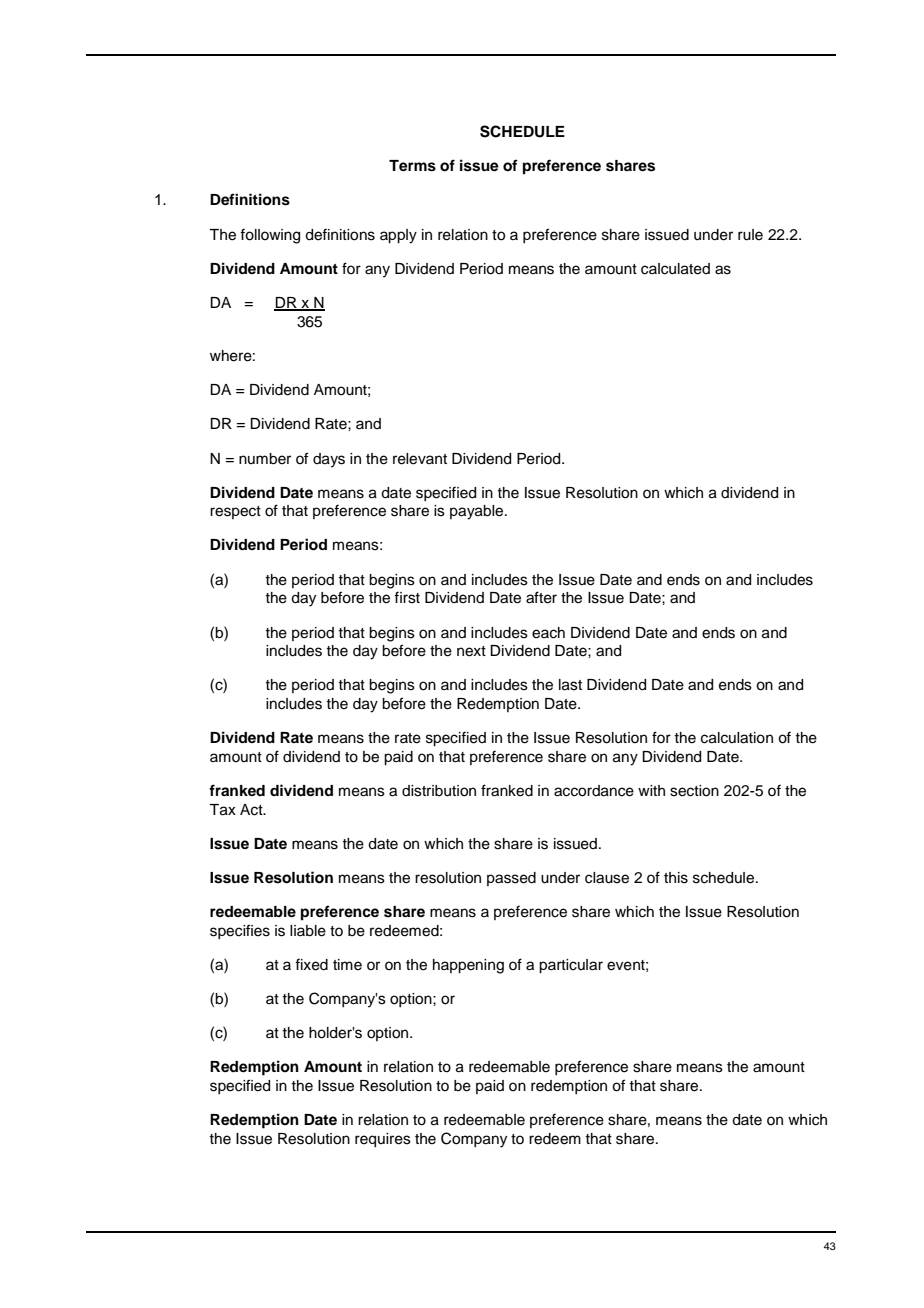  What do you see at coordinates (308, 931) in the screenshot?
I see `liable` at bounding box center [308, 931].
